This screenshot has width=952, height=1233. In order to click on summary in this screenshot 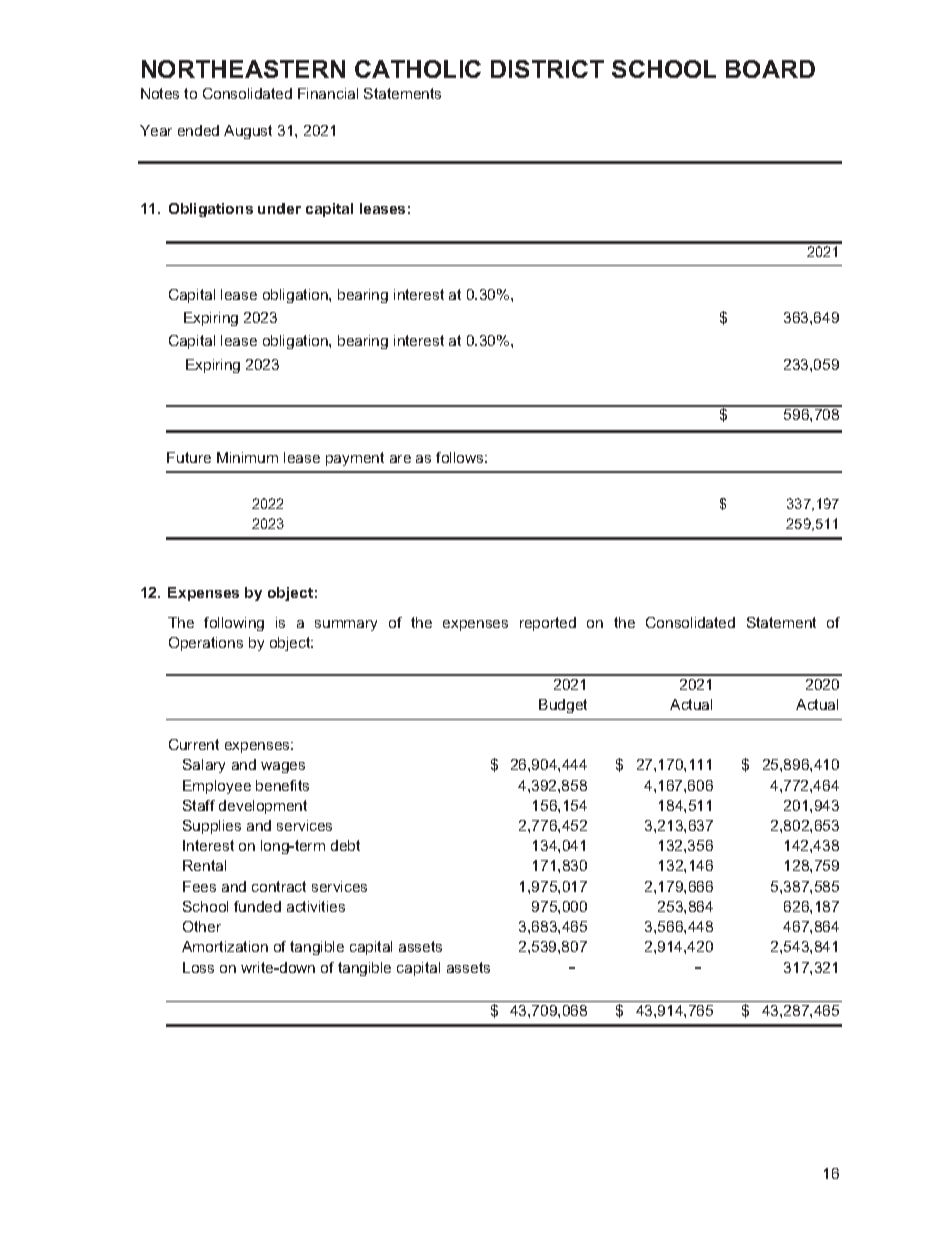, I will do `click(346, 625)`.
